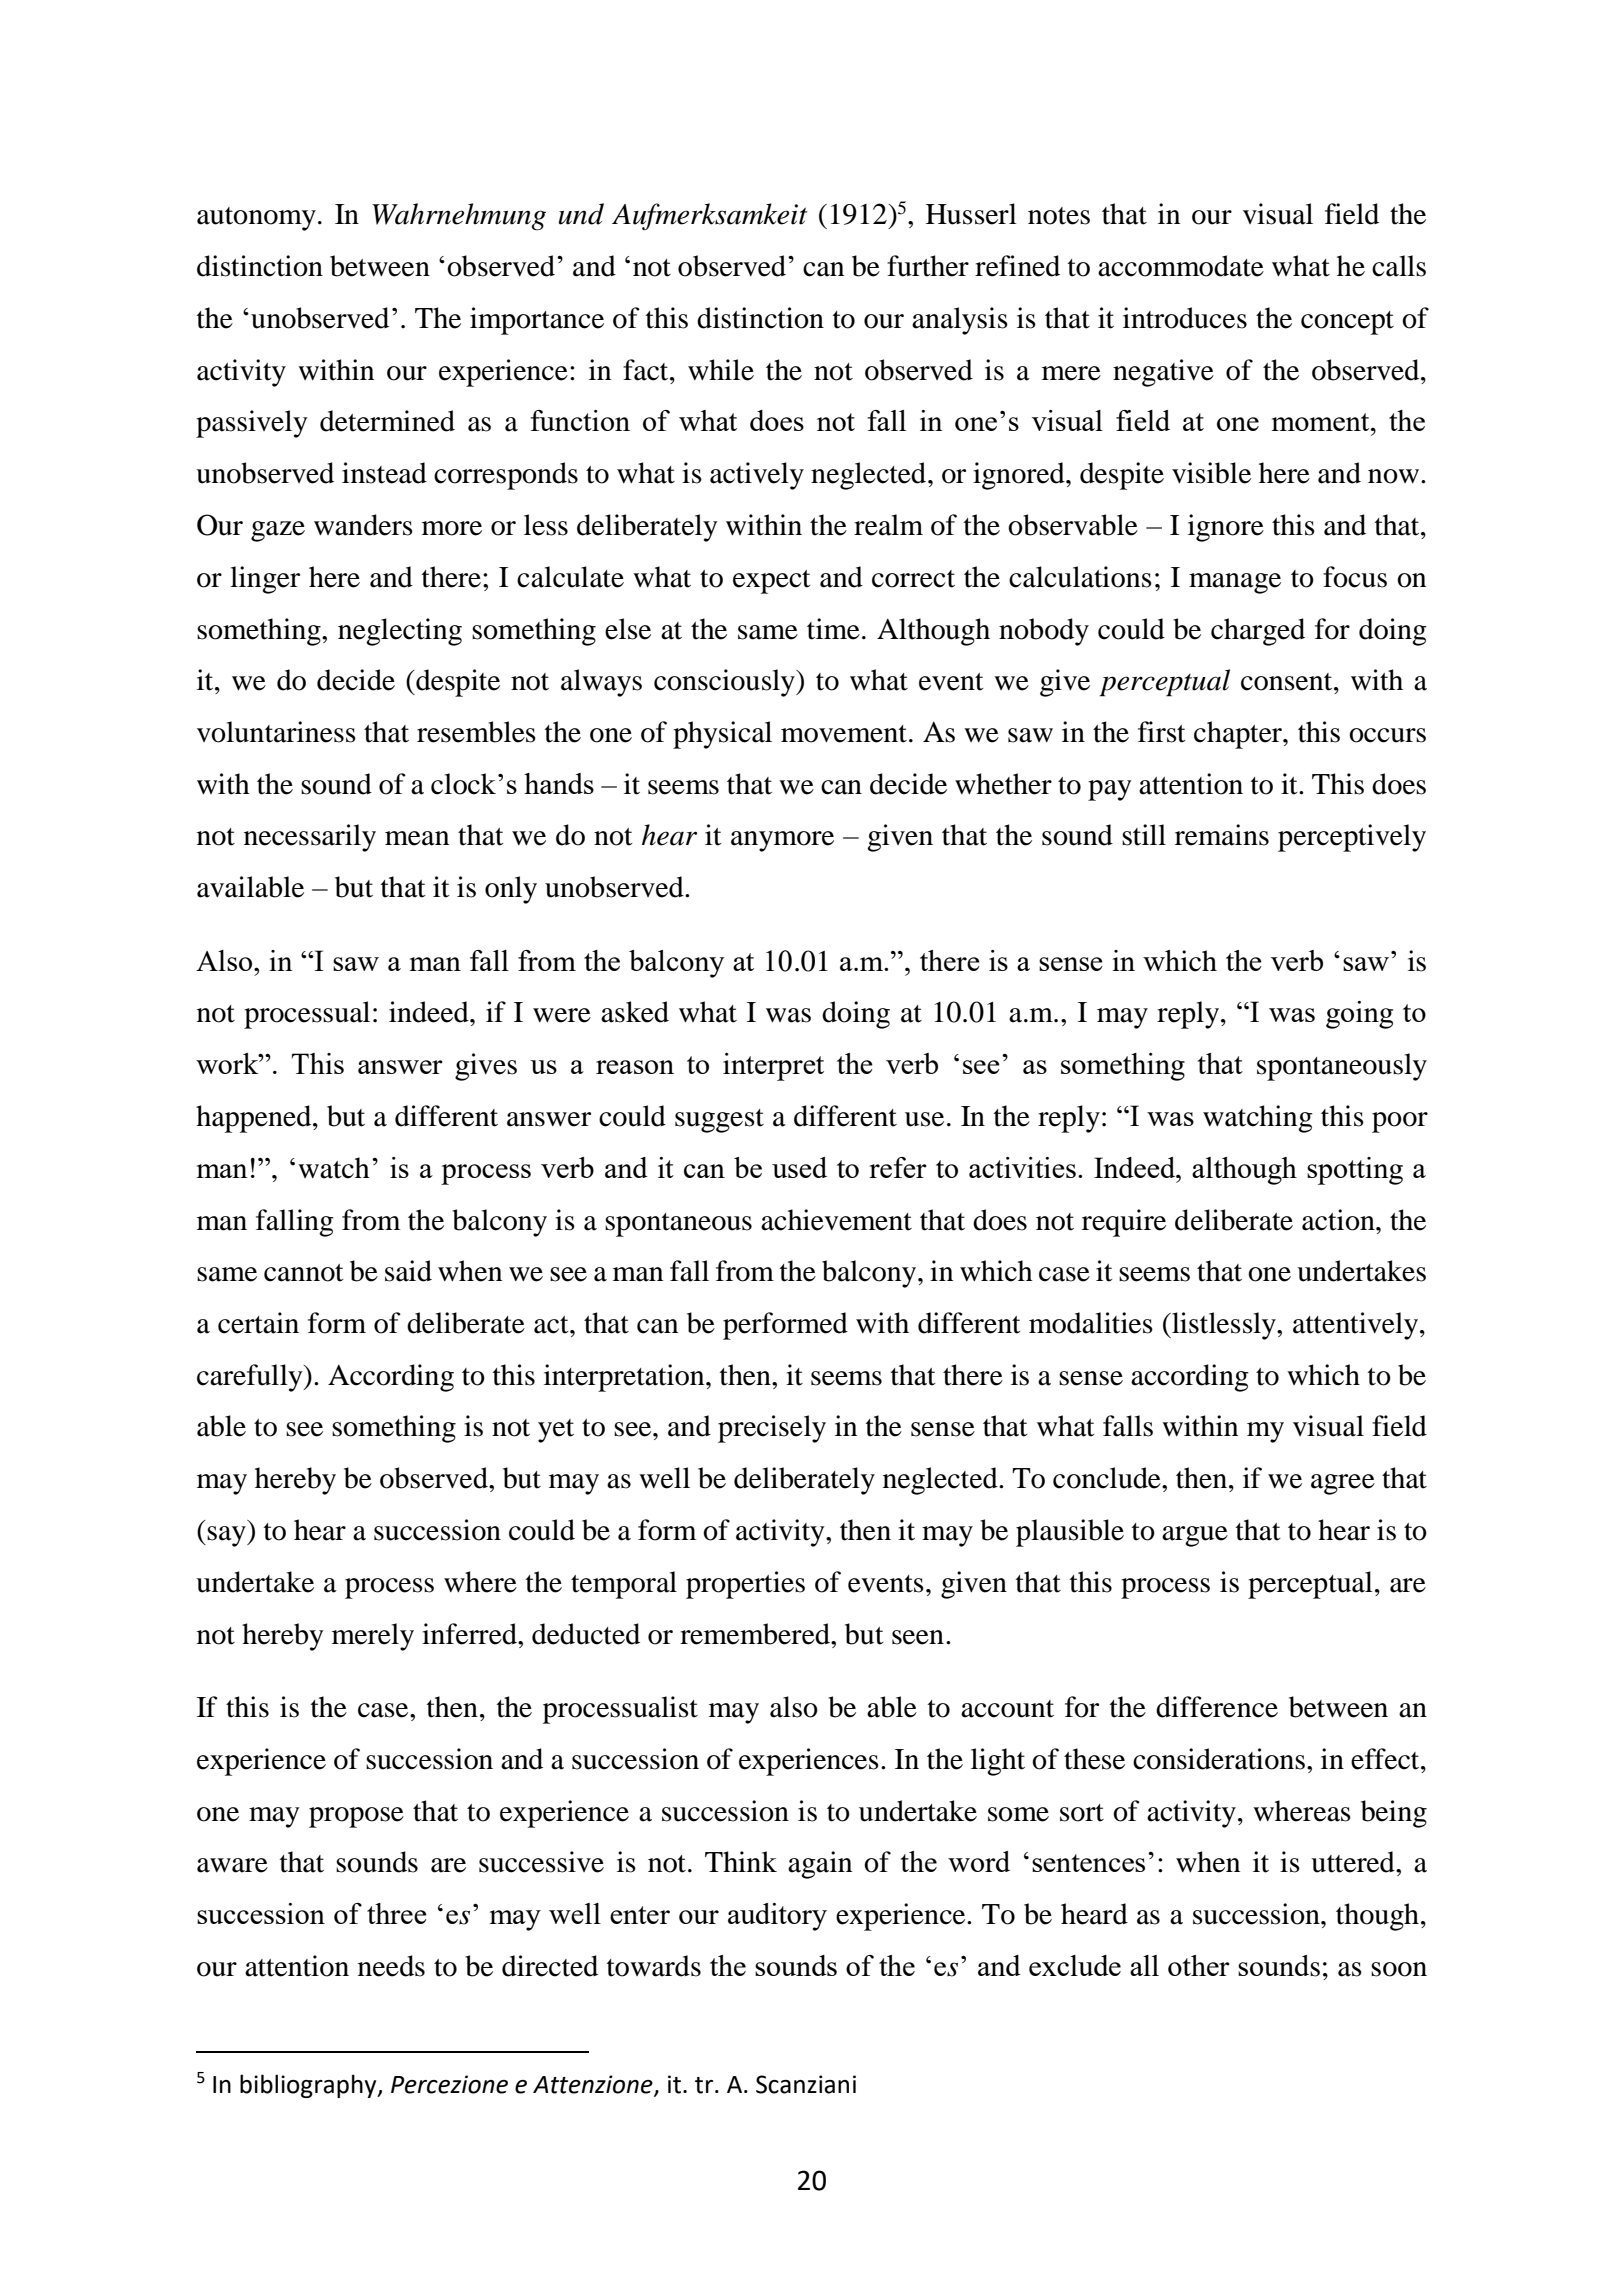 This image has height=2296, width=1623. Describe the element at coordinates (1181, 266) in the image. I see `accommodate` at that location.
